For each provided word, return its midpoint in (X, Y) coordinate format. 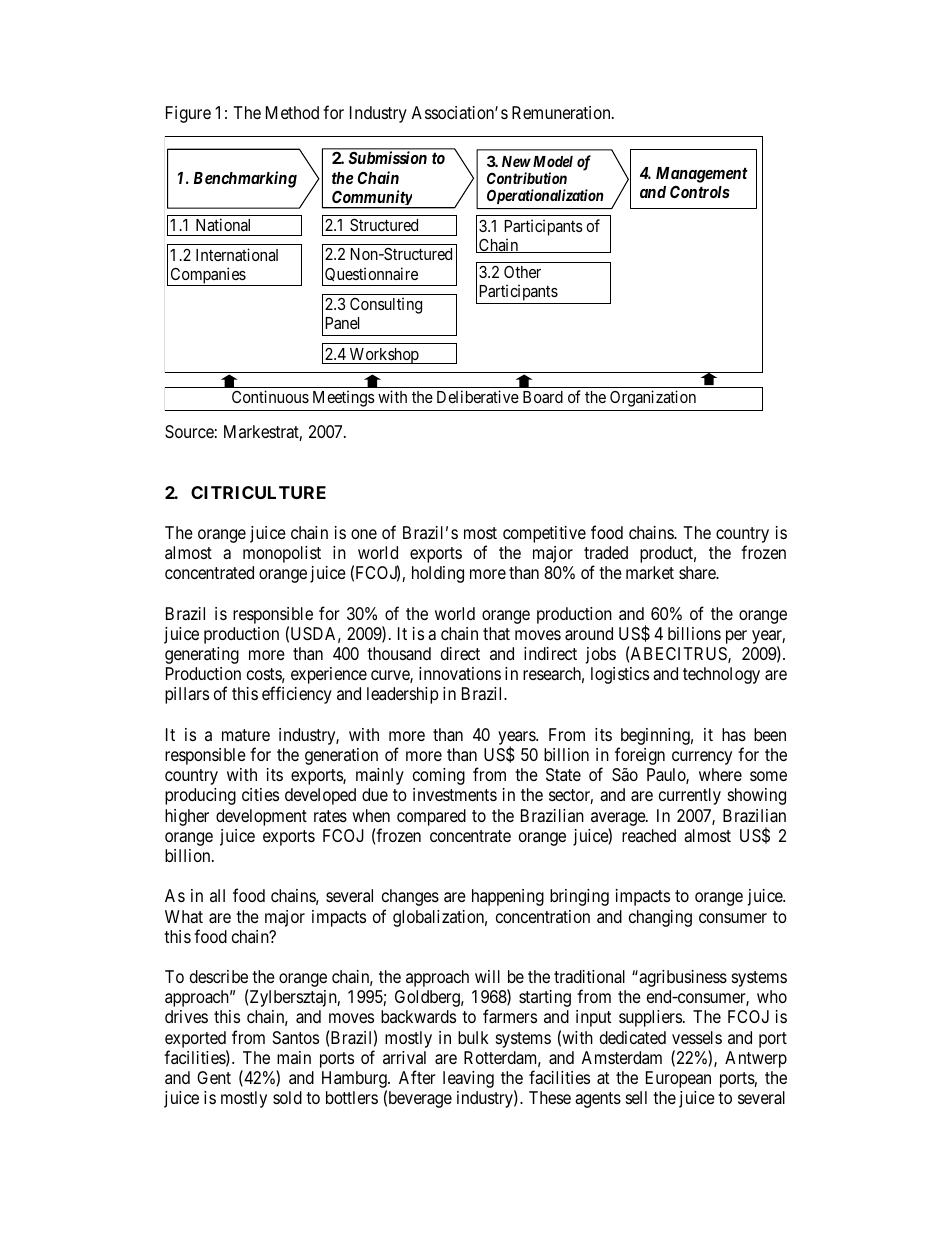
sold (287, 1097)
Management (702, 175)
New (516, 161)
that (496, 633)
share (698, 573)
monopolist (282, 554)
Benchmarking (245, 179)
